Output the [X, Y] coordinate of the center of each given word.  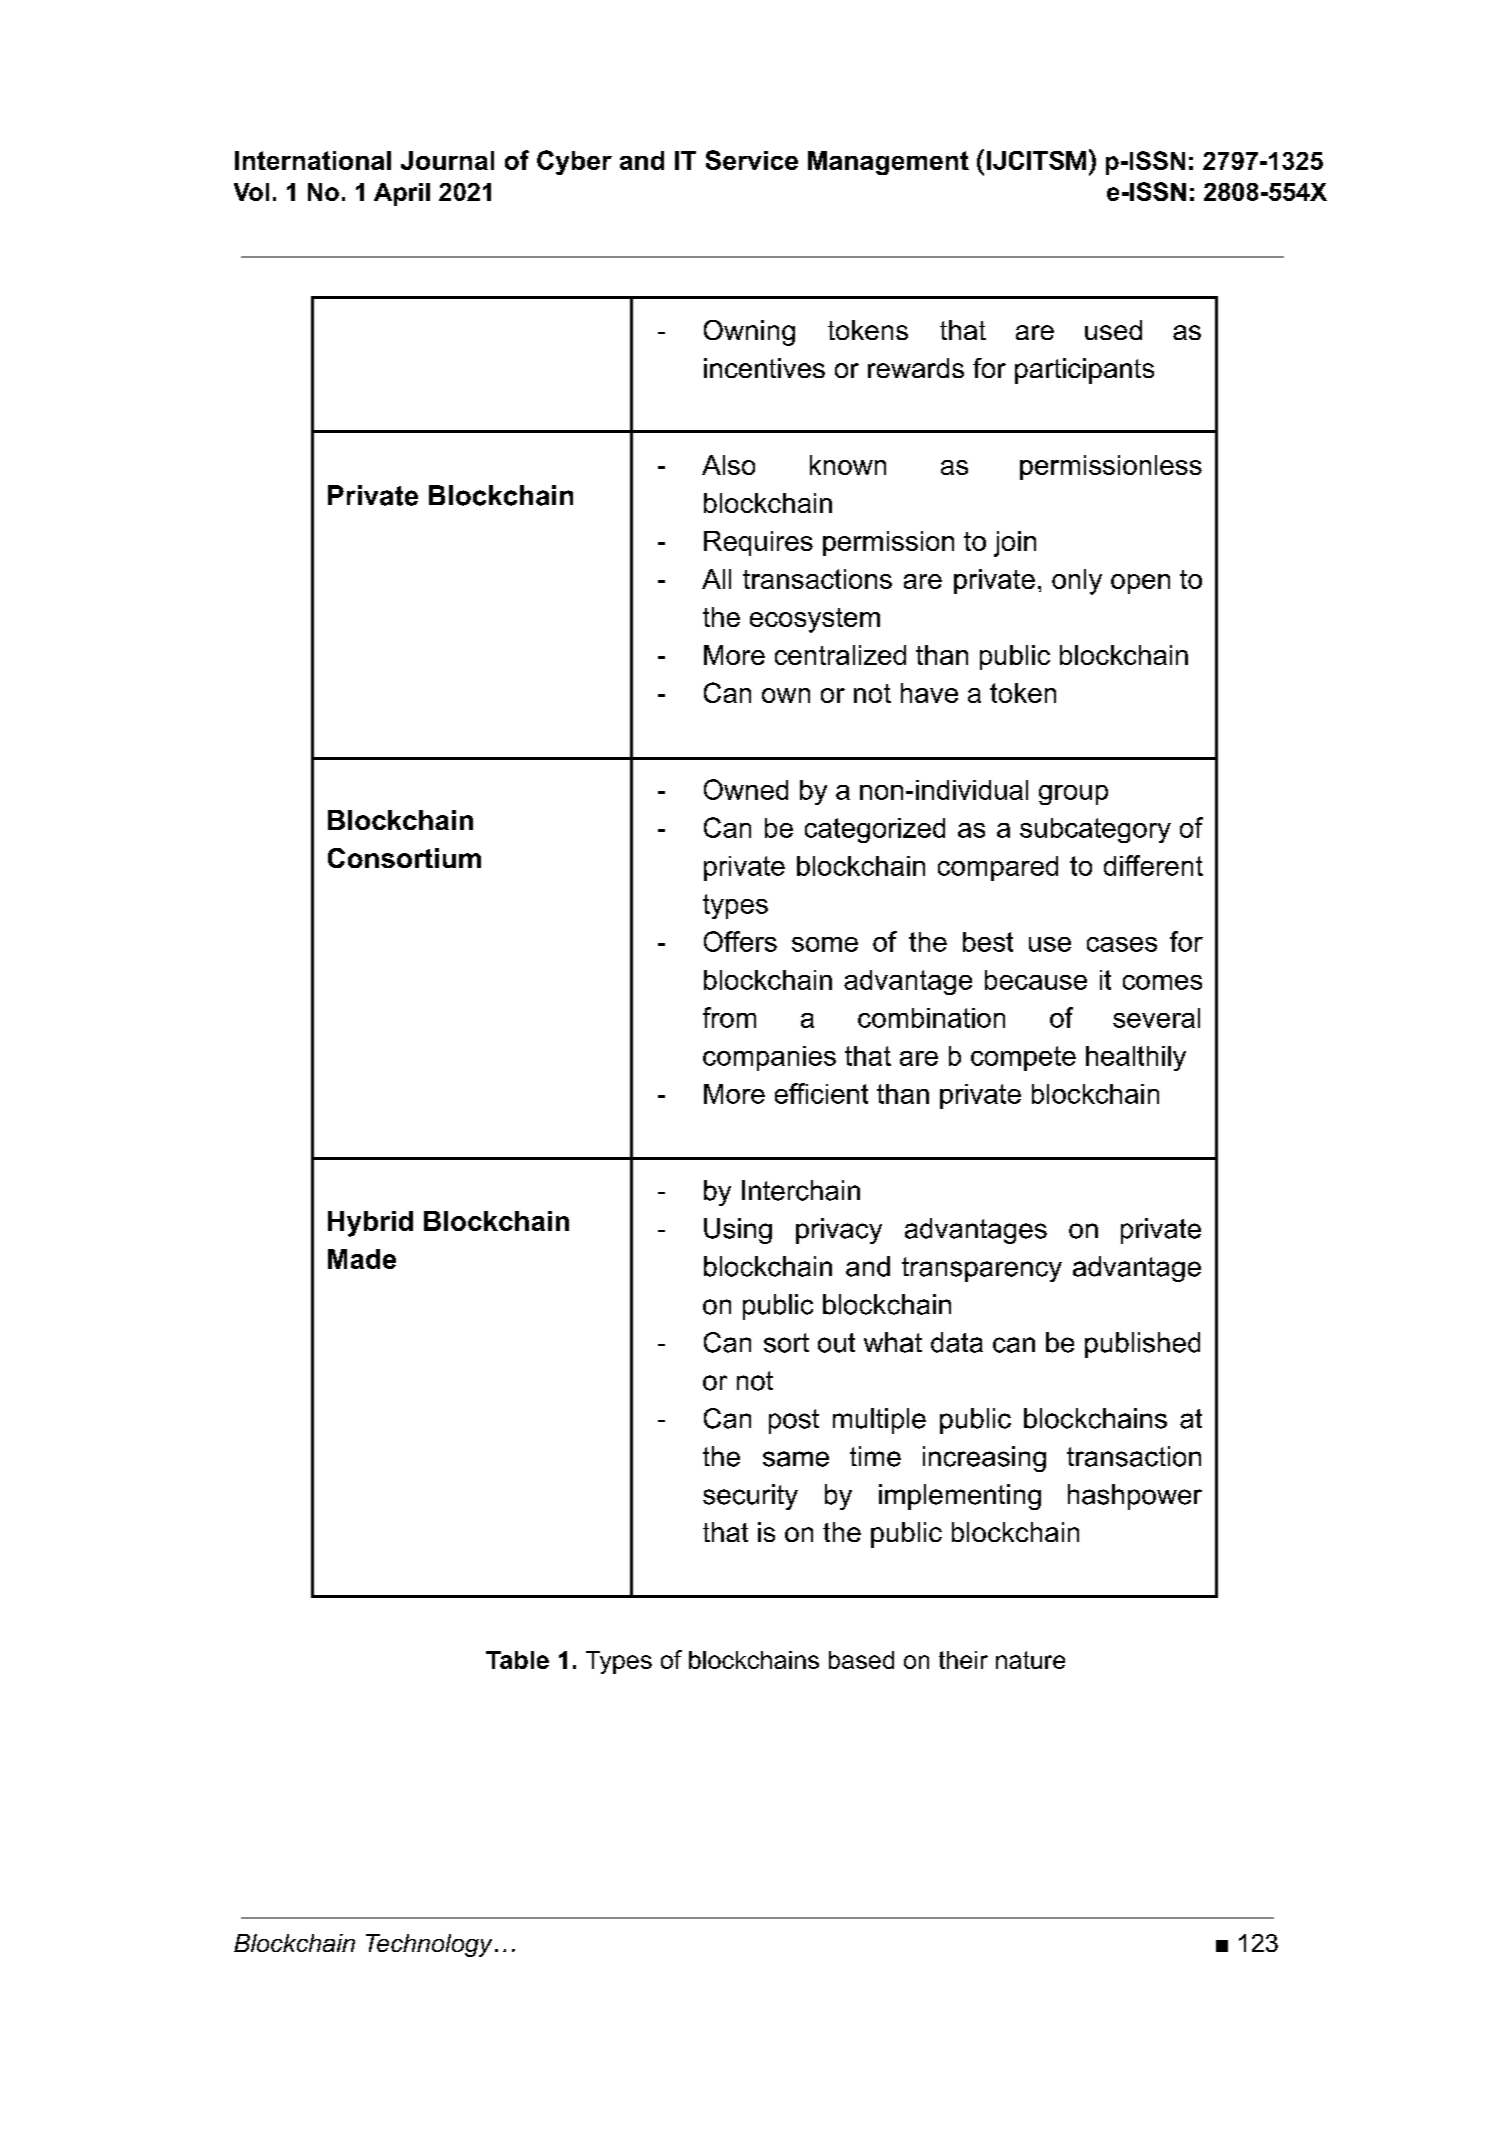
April [402, 194]
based [861, 1660]
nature [1030, 1660]
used [1113, 330]
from [729, 1017]
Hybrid [370, 1224]
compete [1023, 1058]
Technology [429, 1945]
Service [752, 160]
